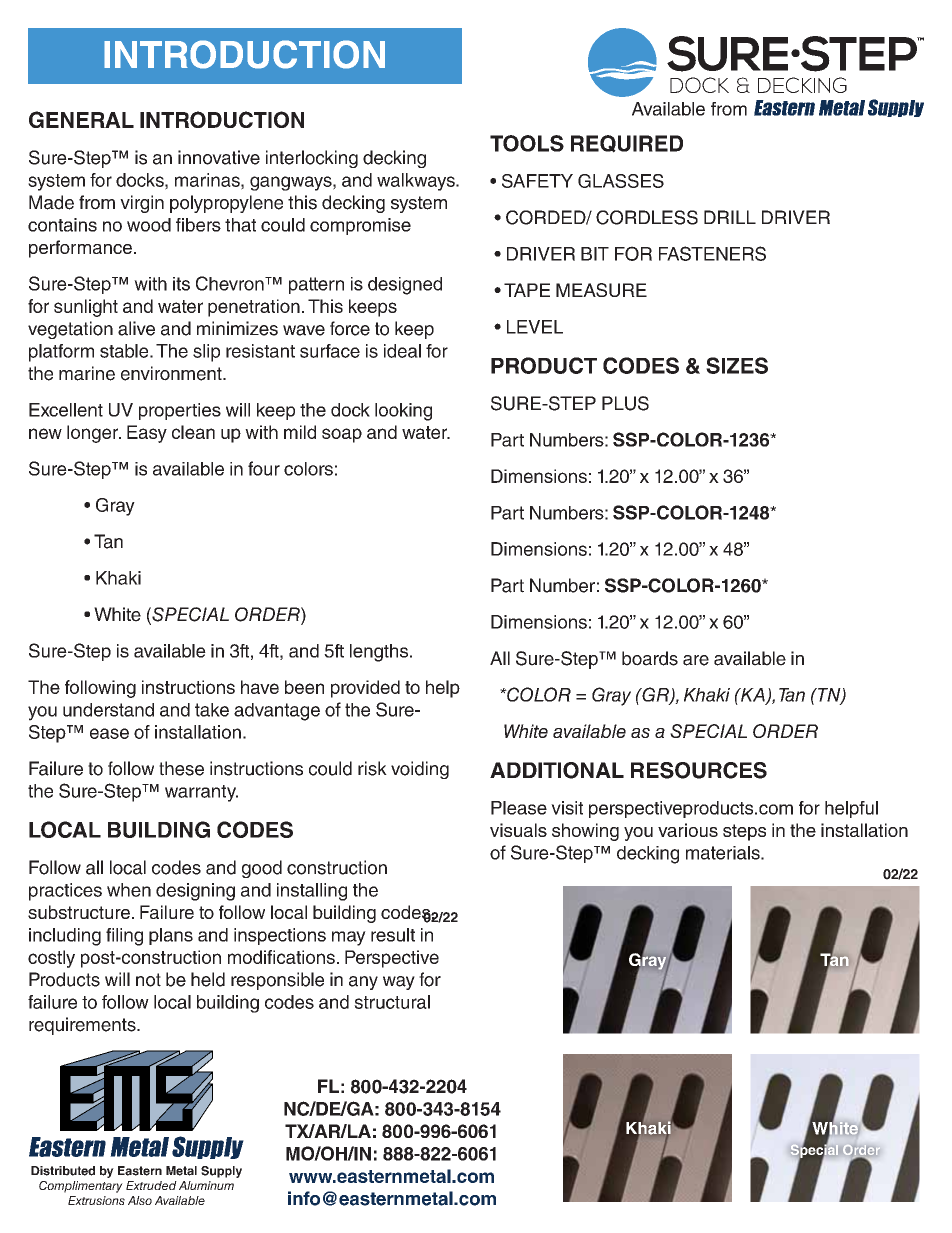 This screenshot has height=1233, width=952. I want to click on looking, so click(403, 412).
